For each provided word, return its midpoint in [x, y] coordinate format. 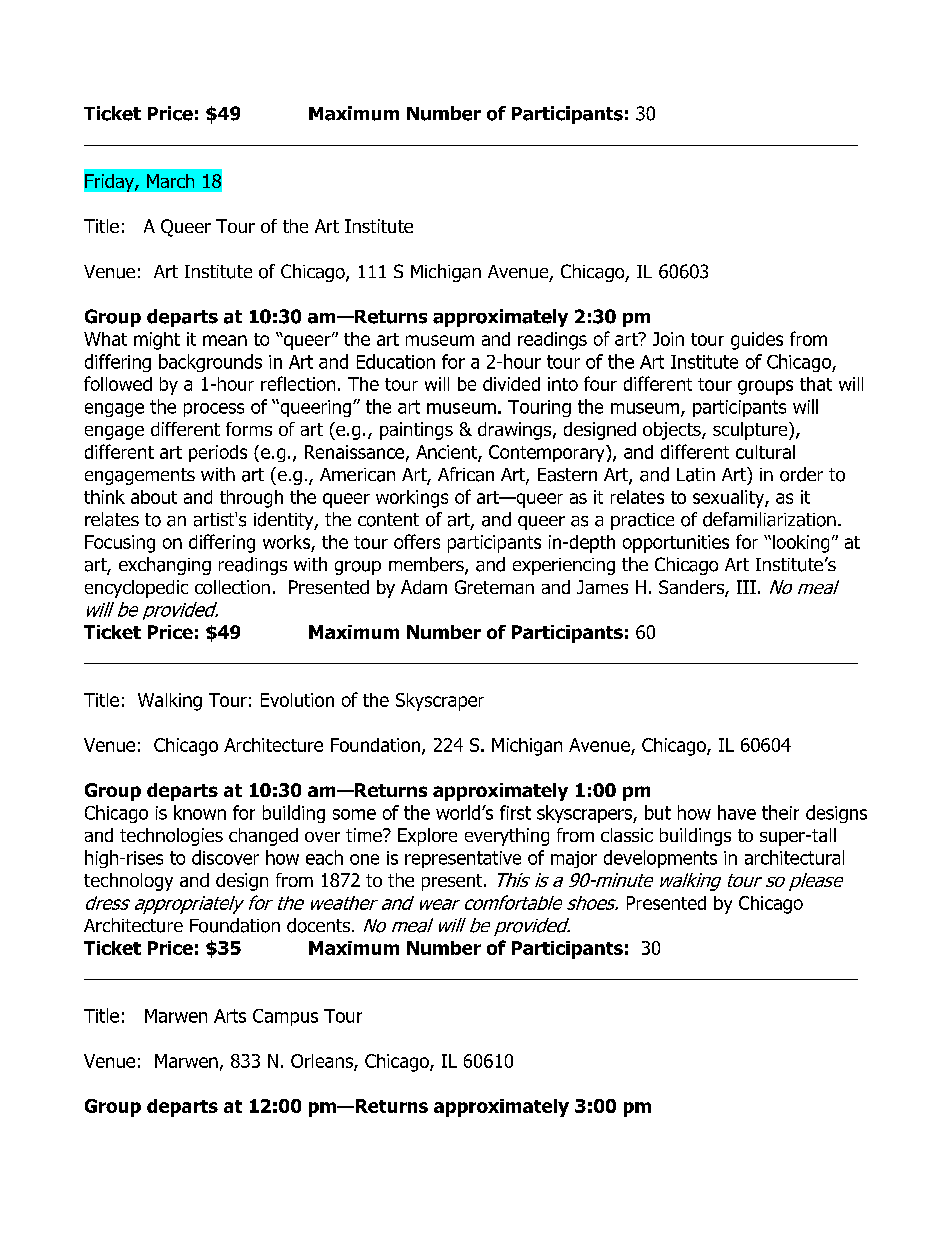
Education [396, 361]
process [214, 410]
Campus [285, 1017]
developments [660, 859]
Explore [427, 837]
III [746, 587]
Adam [424, 587]
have [737, 812]
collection [232, 587]
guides [757, 341]
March [170, 181]
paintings [416, 431]
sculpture [751, 431]
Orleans [323, 1062]
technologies [171, 837]
